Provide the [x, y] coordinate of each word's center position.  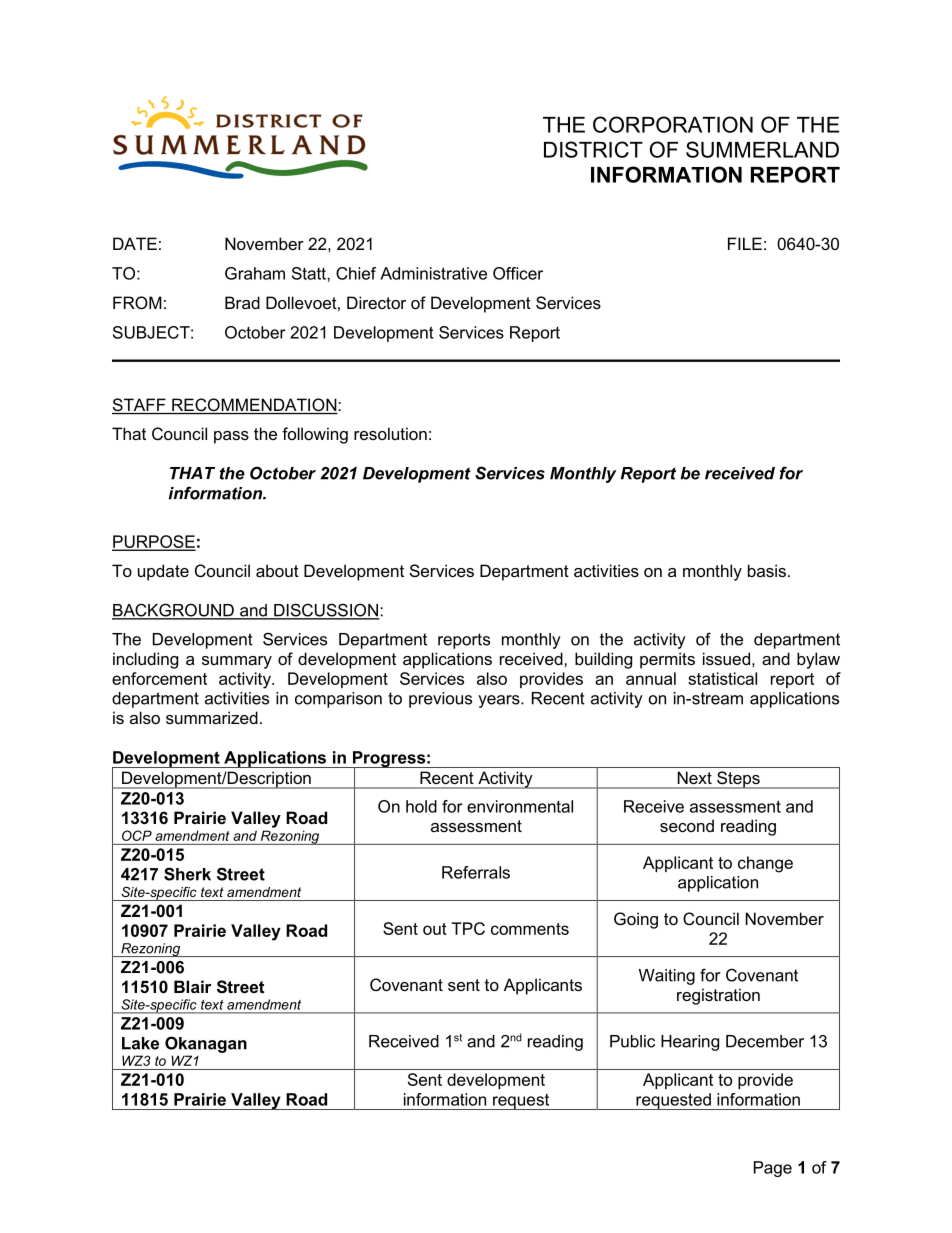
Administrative [433, 273]
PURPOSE [154, 542]
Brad [242, 302]
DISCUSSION [326, 611]
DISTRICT [593, 149]
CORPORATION [673, 124]
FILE [745, 243]
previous [440, 700]
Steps [738, 780]
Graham [255, 273]
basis [767, 570]
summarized [212, 717]
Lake [140, 1043]
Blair [193, 986]
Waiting [667, 977]
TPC [468, 928]
